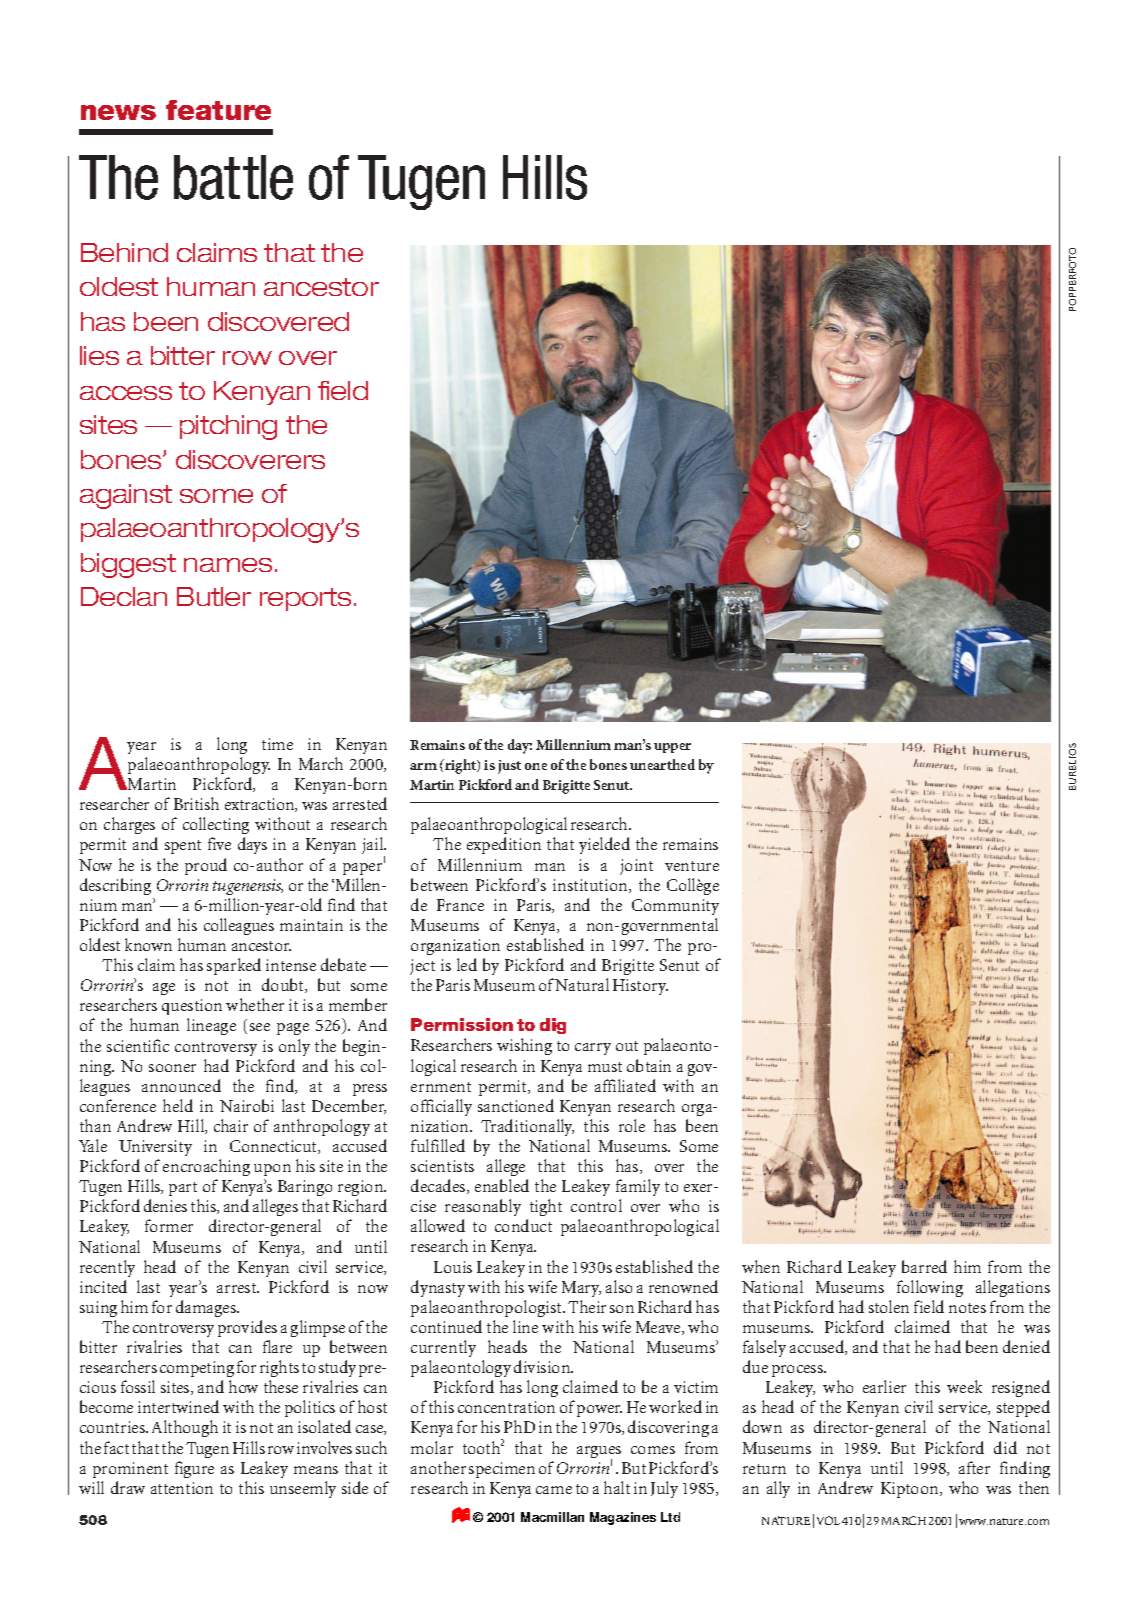 This document has height=1612, width=1139. What do you see at coordinates (974, 1467) in the document?
I see `after` at bounding box center [974, 1467].
